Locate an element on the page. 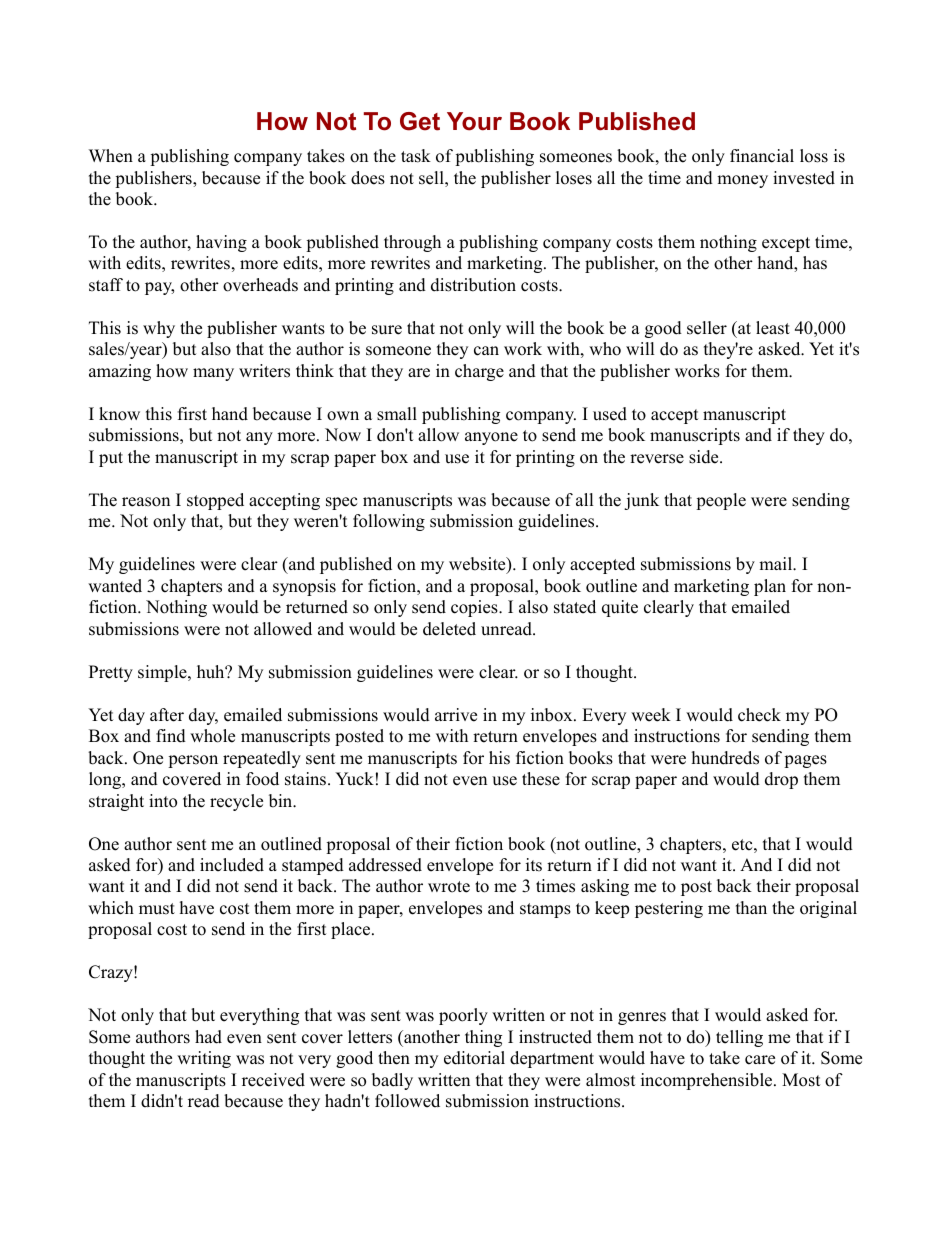 Image resolution: width=952 pixels, height=1233 pixels. side is located at coordinates (705, 457).
